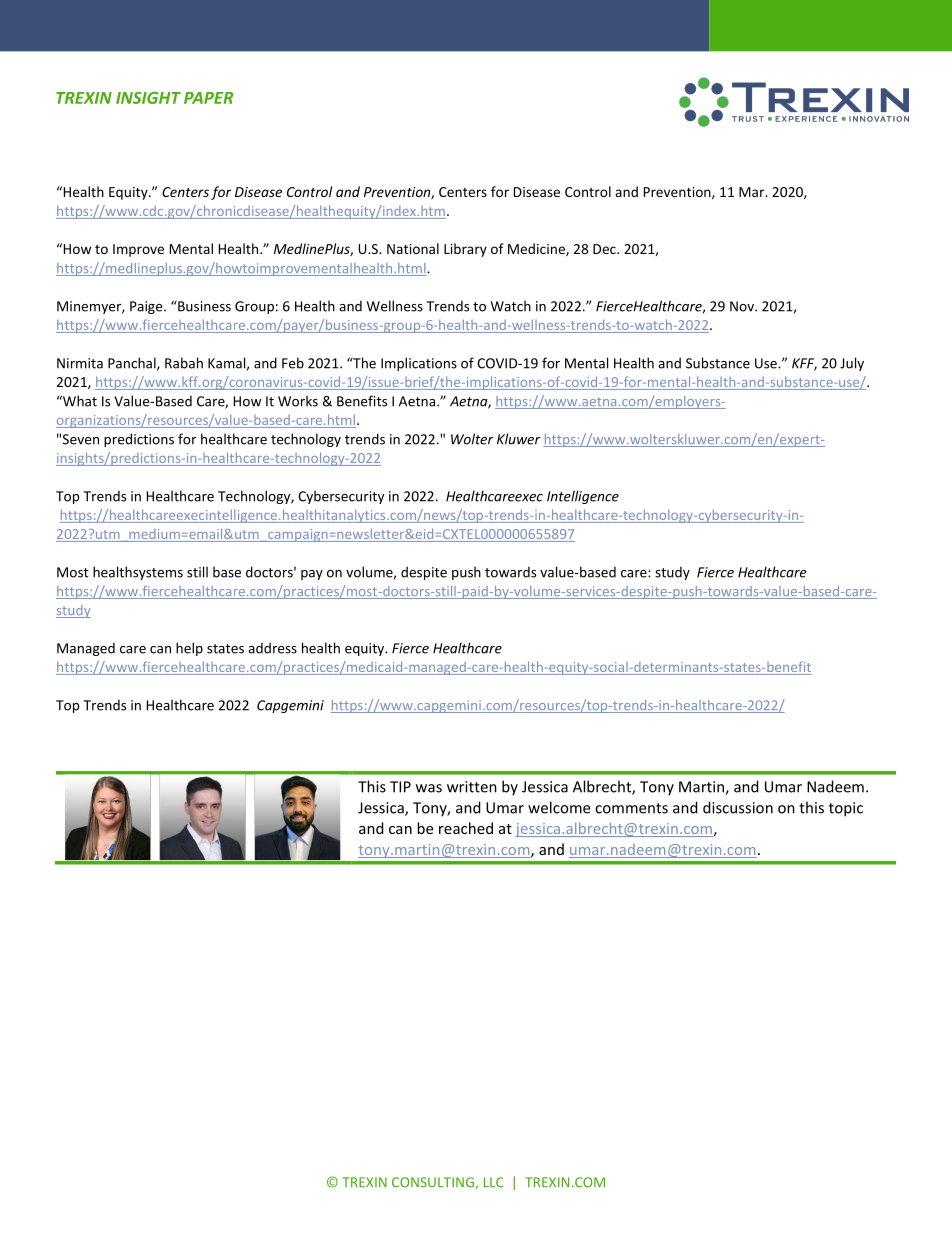 Image resolution: width=952 pixels, height=1233 pixels. What do you see at coordinates (738, 807) in the page?
I see `discussion` at bounding box center [738, 807].
